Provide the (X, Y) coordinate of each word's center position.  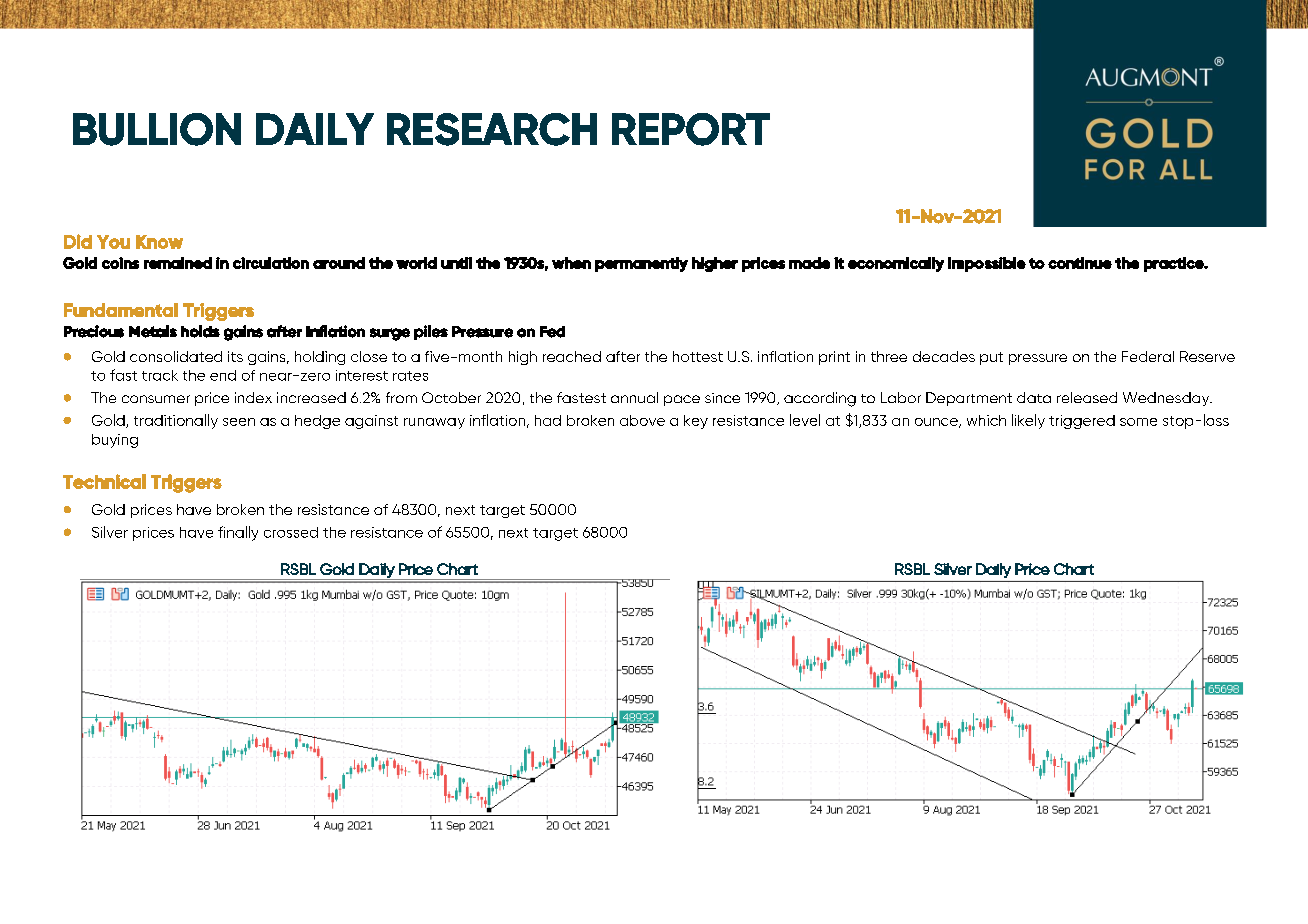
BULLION (157, 129)
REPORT (691, 129)
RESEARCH (492, 129)
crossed (291, 532)
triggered (1082, 422)
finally (238, 533)
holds (200, 331)
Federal (1148, 356)
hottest (698, 356)
